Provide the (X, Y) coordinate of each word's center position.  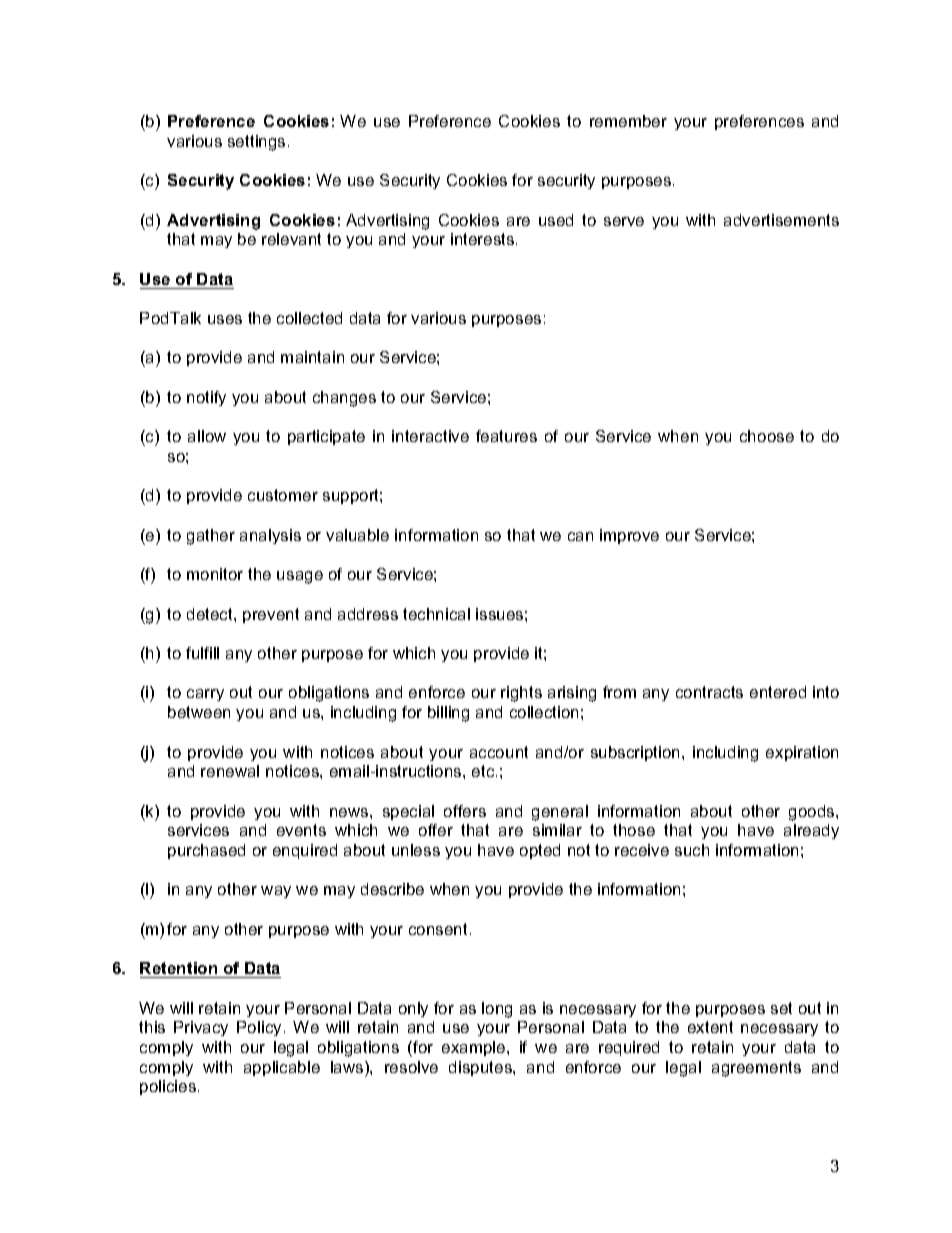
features (506, 436)
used (556, 220)
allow (207, 436)
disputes (481, 1068)
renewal (230, 771)
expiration (802, 753)
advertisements (781, 220)
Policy (259, 1028)
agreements (756, 1069)
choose (767, 436)
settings (256, 143)
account (499, 752)
